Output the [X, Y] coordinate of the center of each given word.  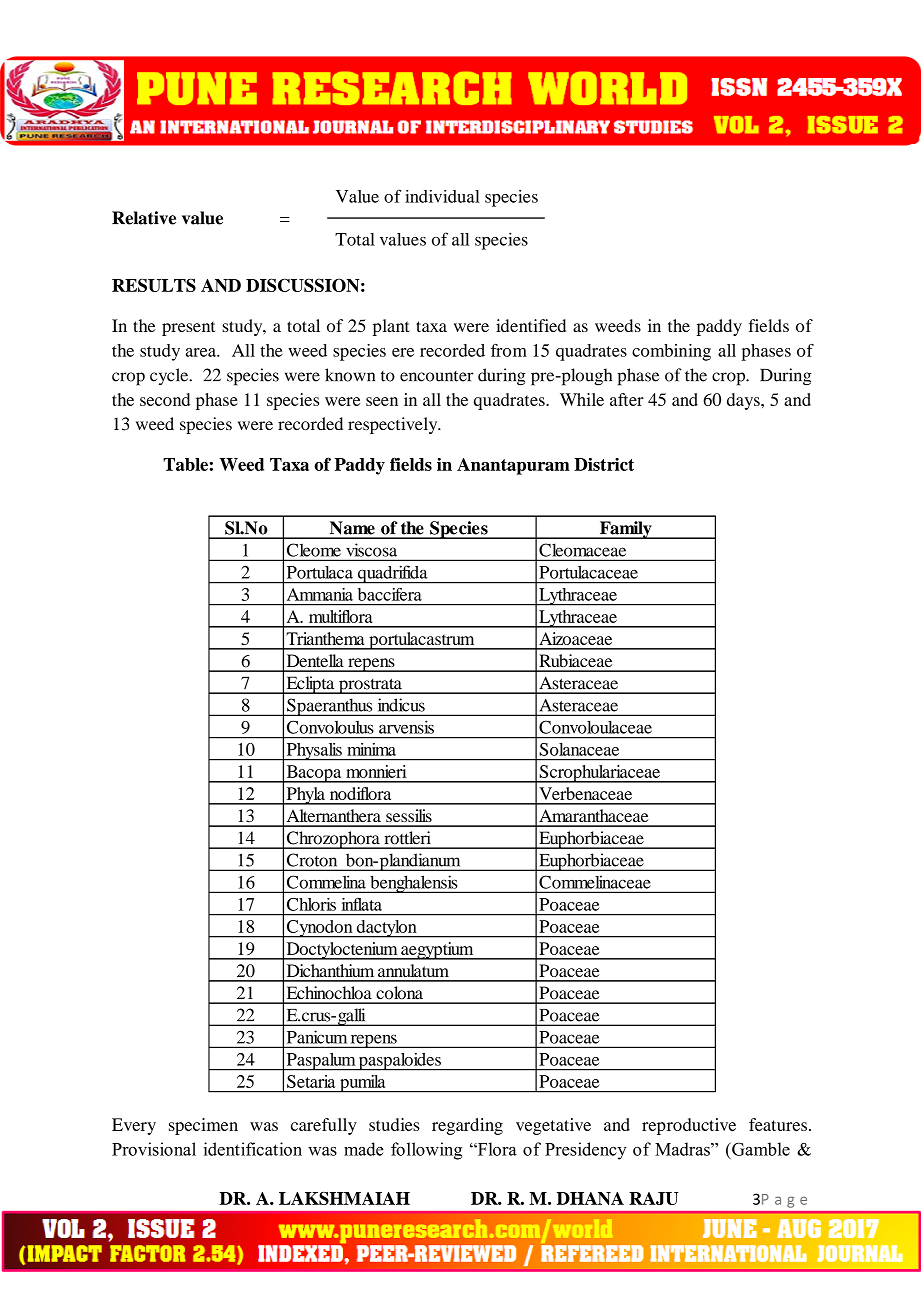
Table [185, 464]
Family [625, 530]
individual [442, 196]
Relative [144, 218]
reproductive [689, 1126]
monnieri [376, 771]
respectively [394, 425]
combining [671, 352]
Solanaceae [579, 749]
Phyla [305, 796]
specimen [203, 1126]
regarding [467, 1126]
